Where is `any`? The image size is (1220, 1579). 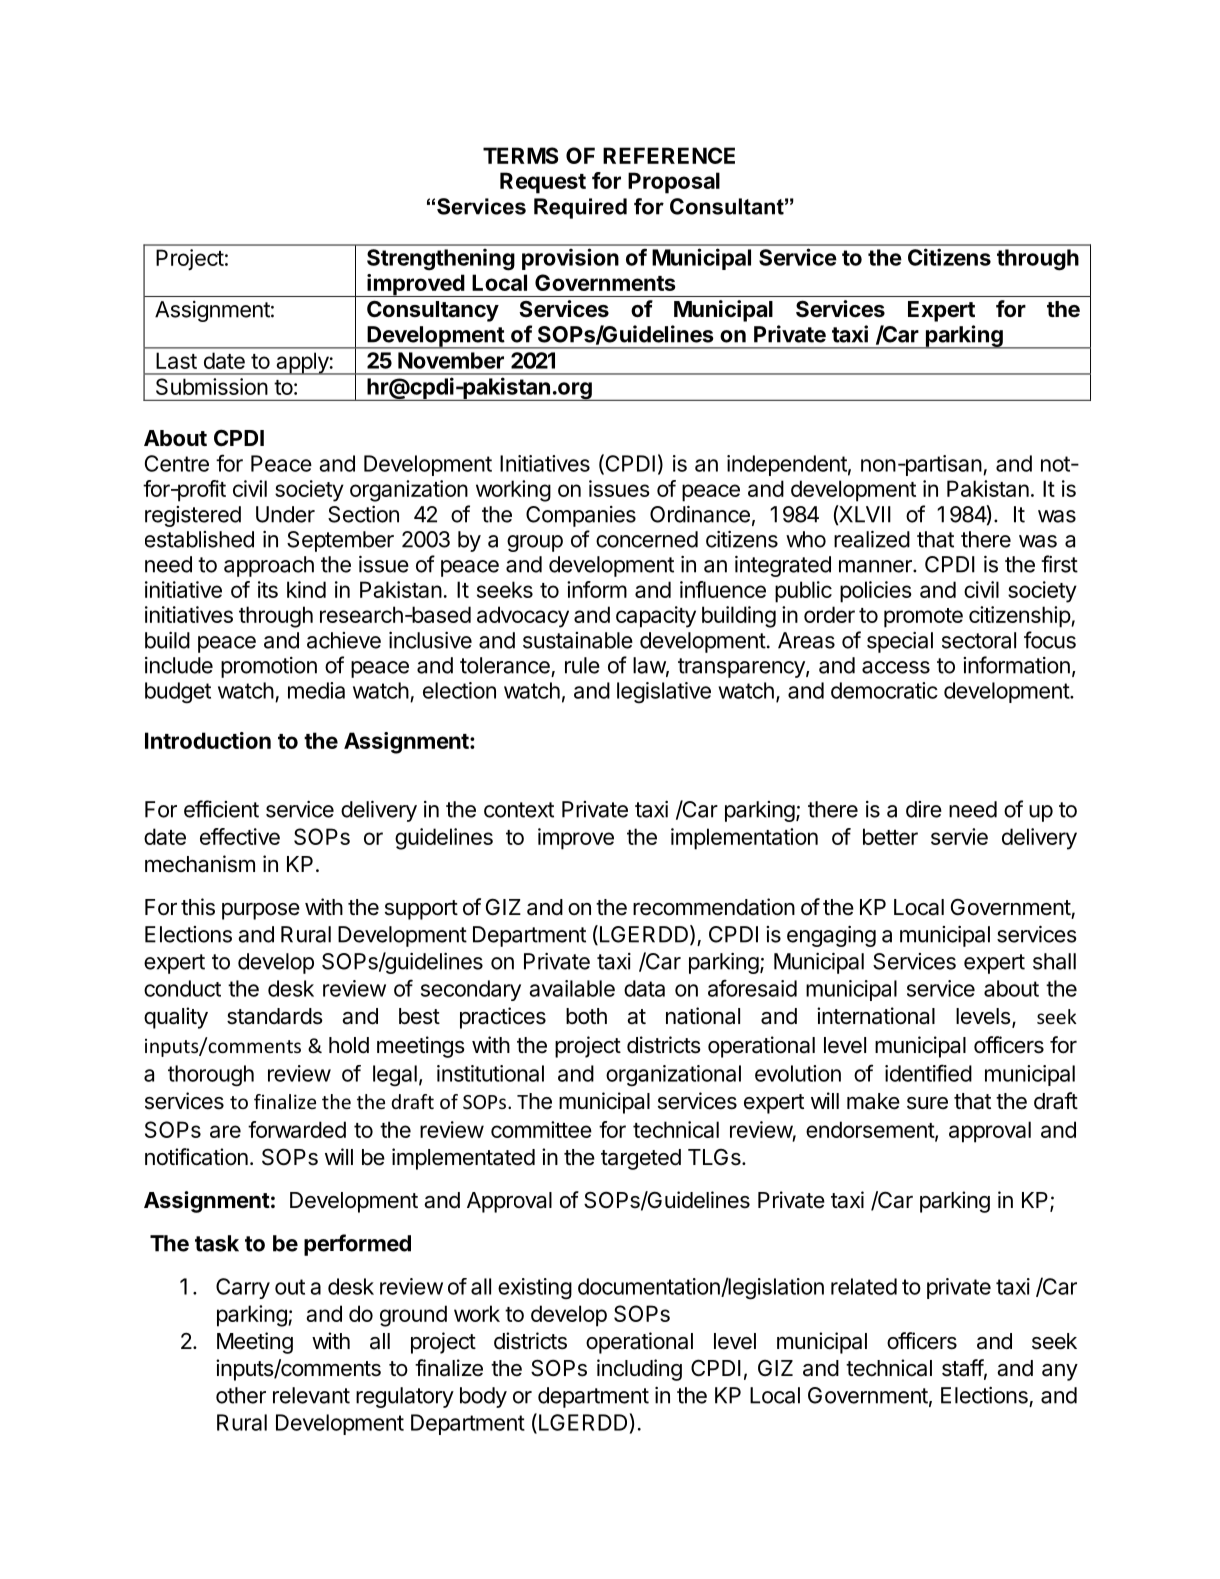 any is located at coordinates (1060, 1372).
